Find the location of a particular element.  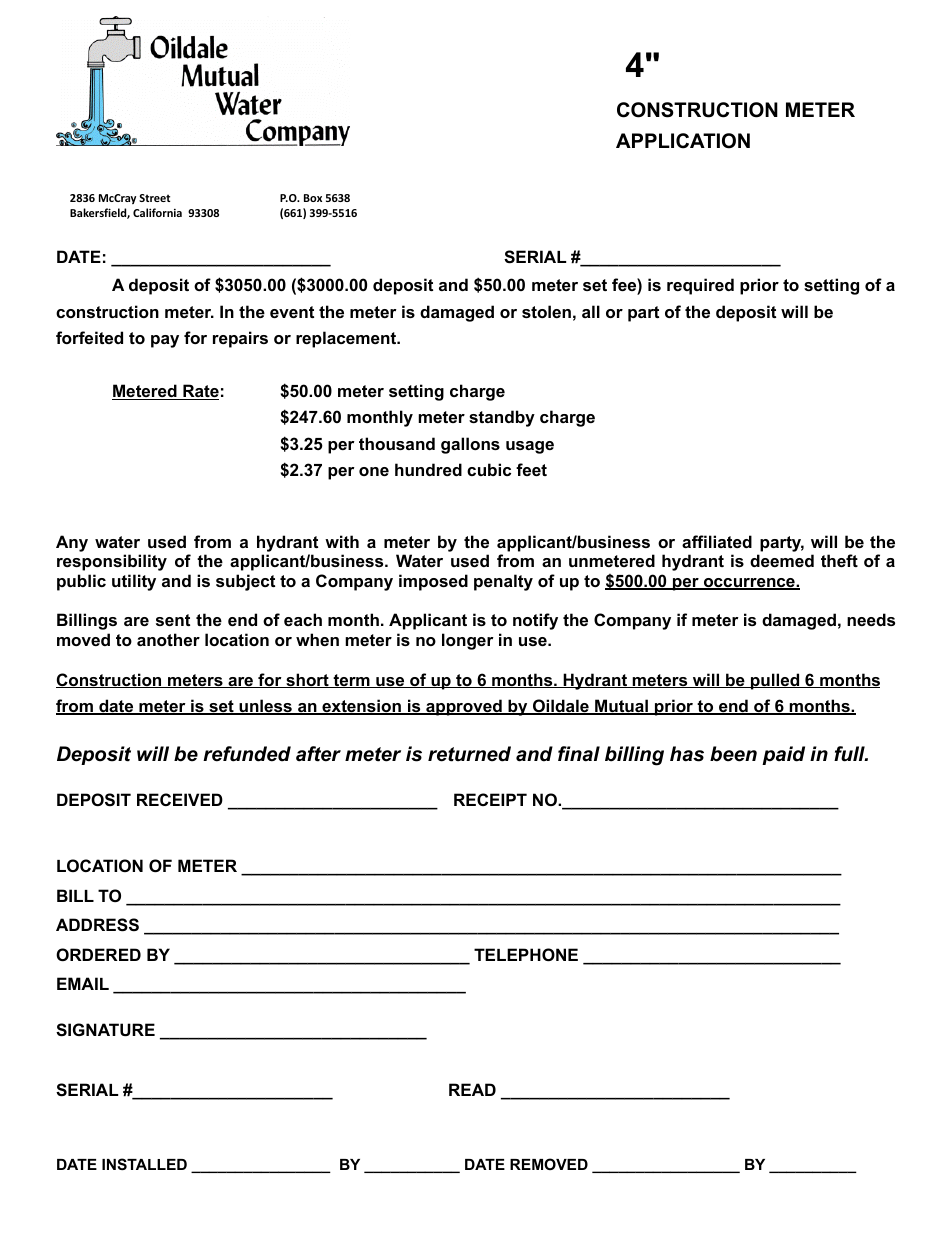

Box is located at coordinates (313, 198).
